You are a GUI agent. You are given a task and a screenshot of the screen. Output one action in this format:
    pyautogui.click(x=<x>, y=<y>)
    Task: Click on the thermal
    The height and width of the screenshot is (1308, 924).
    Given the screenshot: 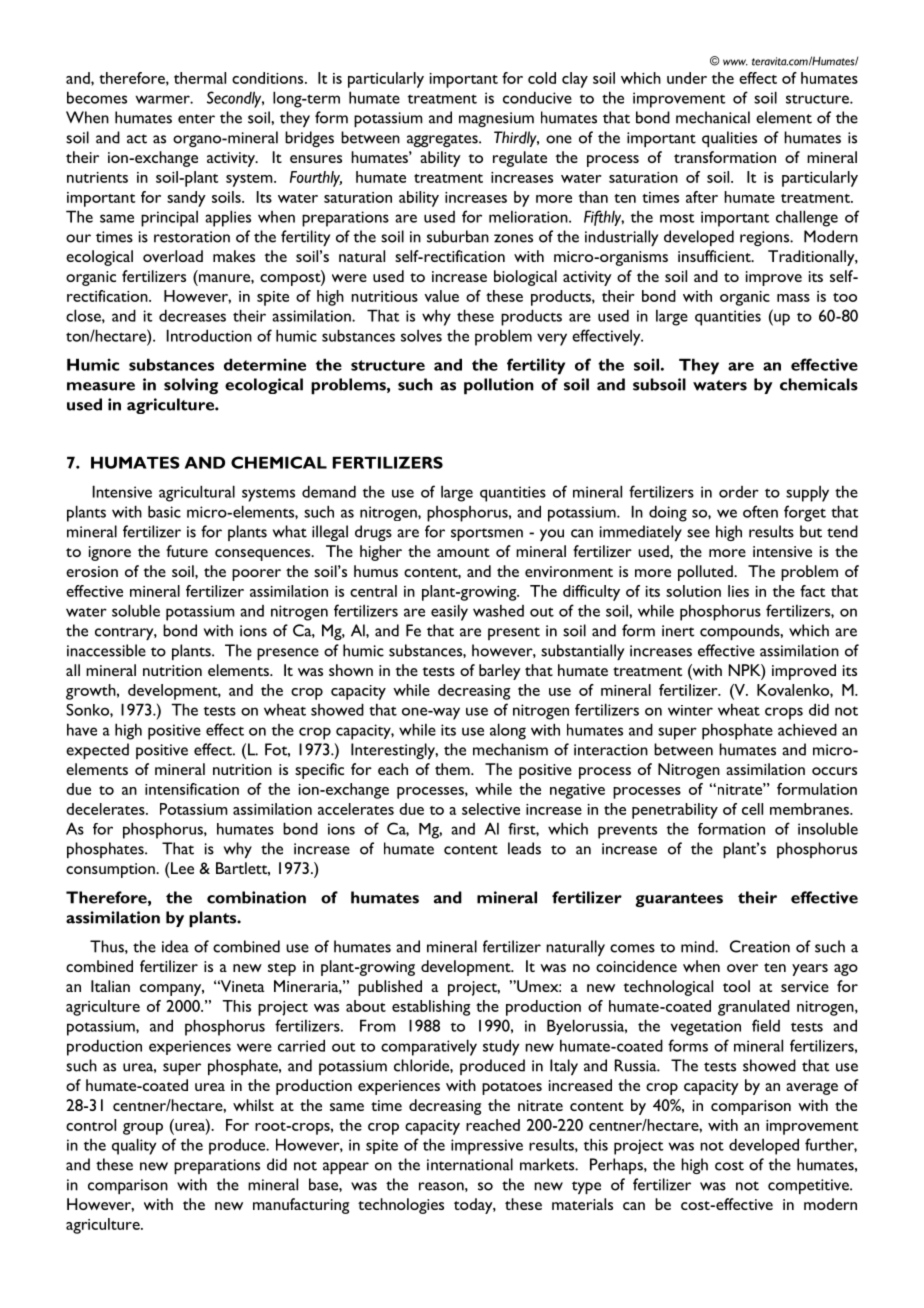 What is the action you would take?
    pyautogui.click(x=200, y=78)
